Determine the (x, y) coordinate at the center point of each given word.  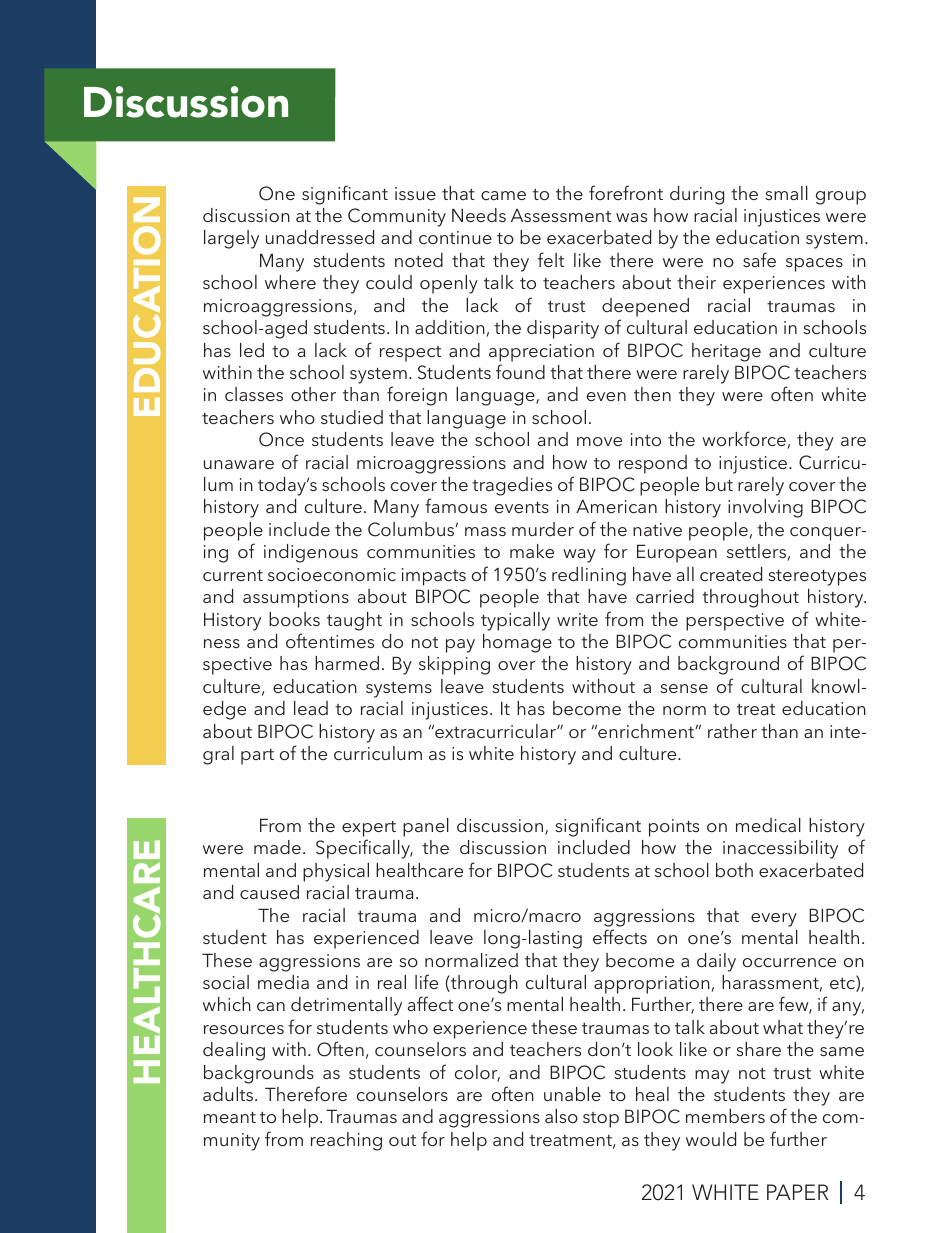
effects (620, 936)
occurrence (789, 962)
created (731, 574)
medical (768, 825)
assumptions (296, 599)
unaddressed (320, 237)
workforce (744, 438)
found (520, 371)
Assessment (561, 215)
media (283, 982)
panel (426, 827)
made (277, 847)
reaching (346, 1141)
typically (515, 621)
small (786, 193)
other (313, 394)
